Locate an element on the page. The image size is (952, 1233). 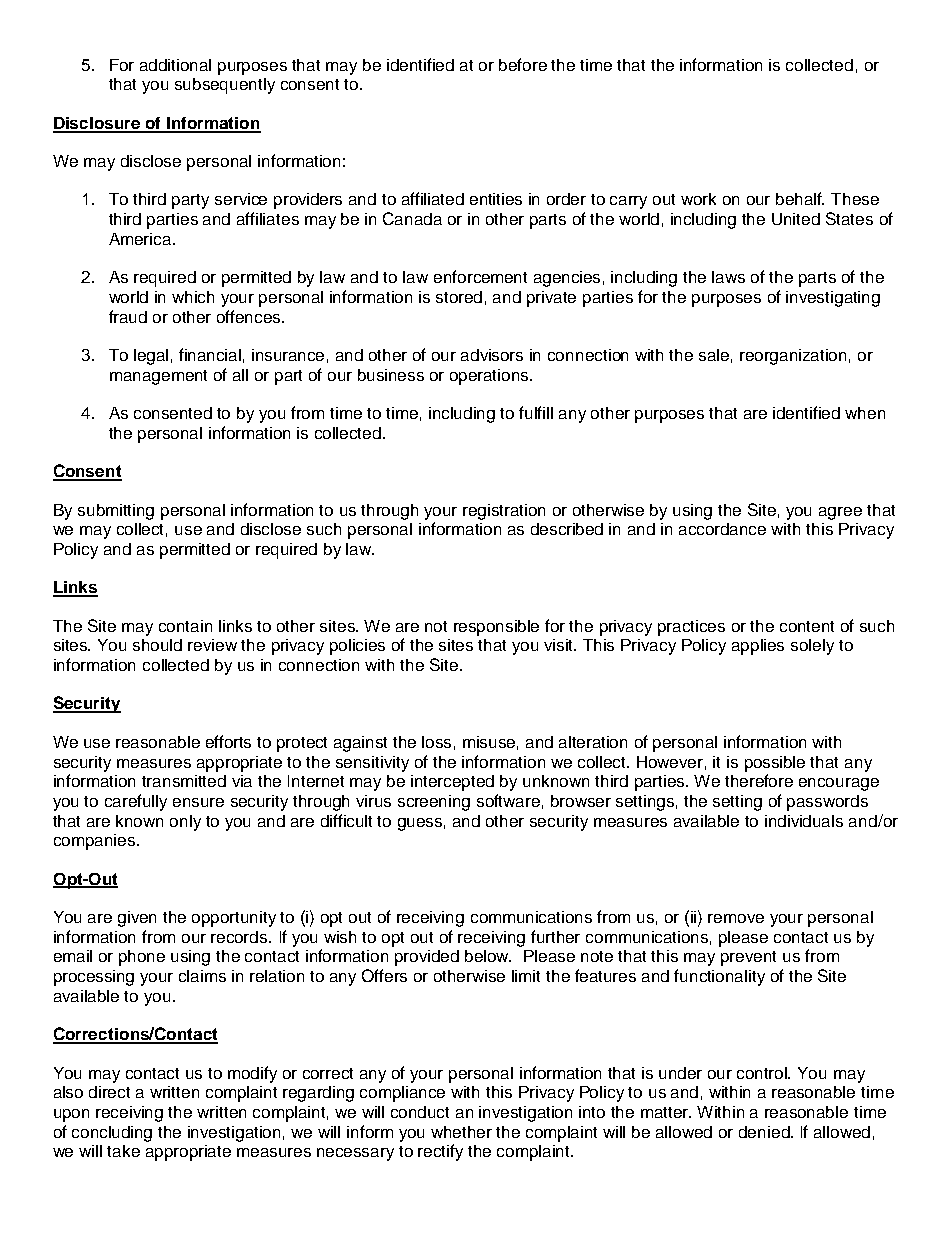
contain is located at coordinates (185, 626).
